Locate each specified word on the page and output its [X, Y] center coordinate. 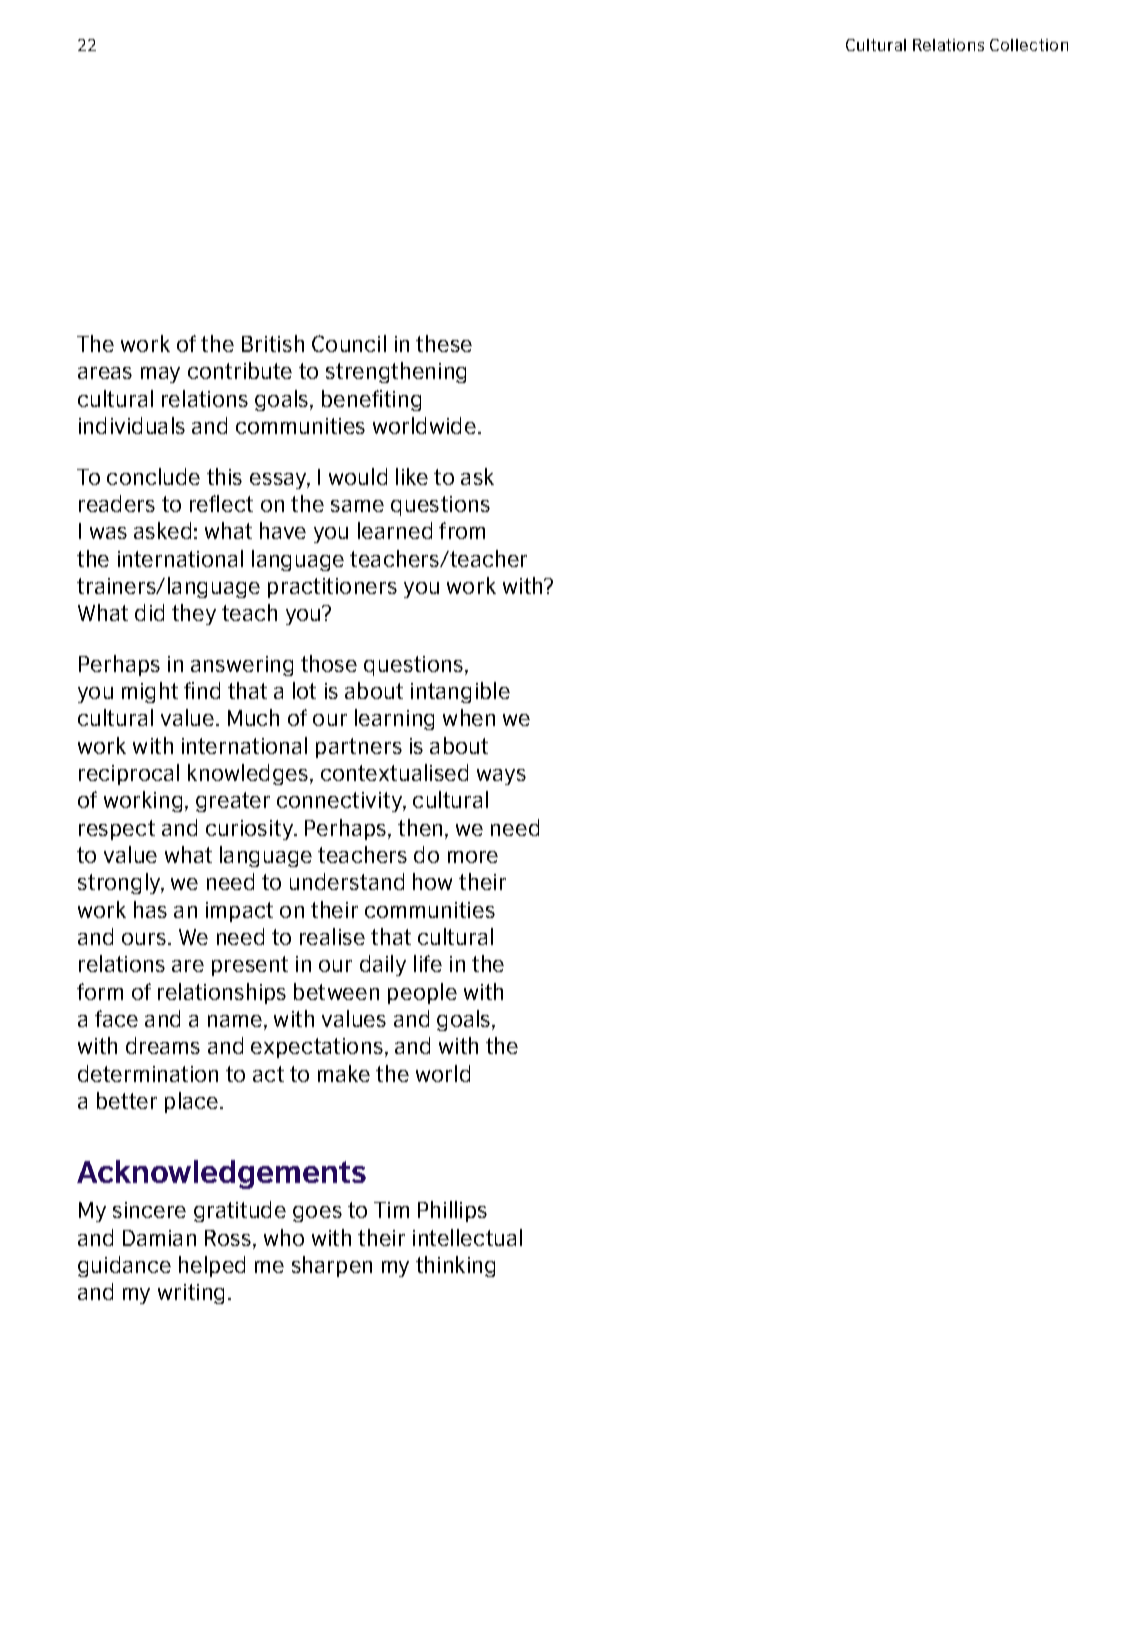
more [473, 857]
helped [212, 1266]
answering [242, 666]
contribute [240, 370]
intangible [460, 692]
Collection [1029, 45]
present [250, 966]
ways [501, 777]
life [428, 963]
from [462, 530]
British [273, 343]
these [444, 343]
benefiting [371, 400]
